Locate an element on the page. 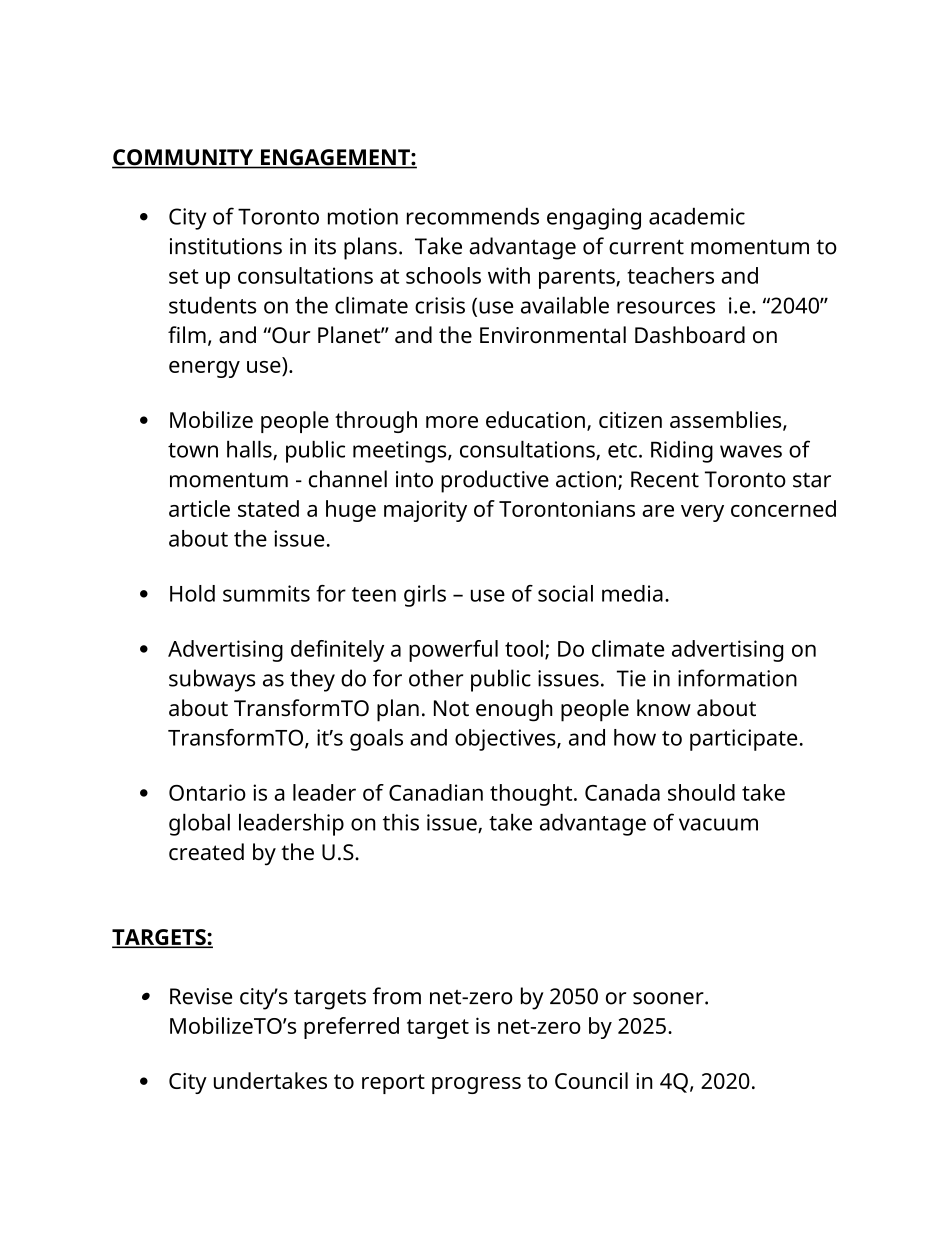 This document has width=952, height=1233. progress is located at coordinates (476, 1085).
